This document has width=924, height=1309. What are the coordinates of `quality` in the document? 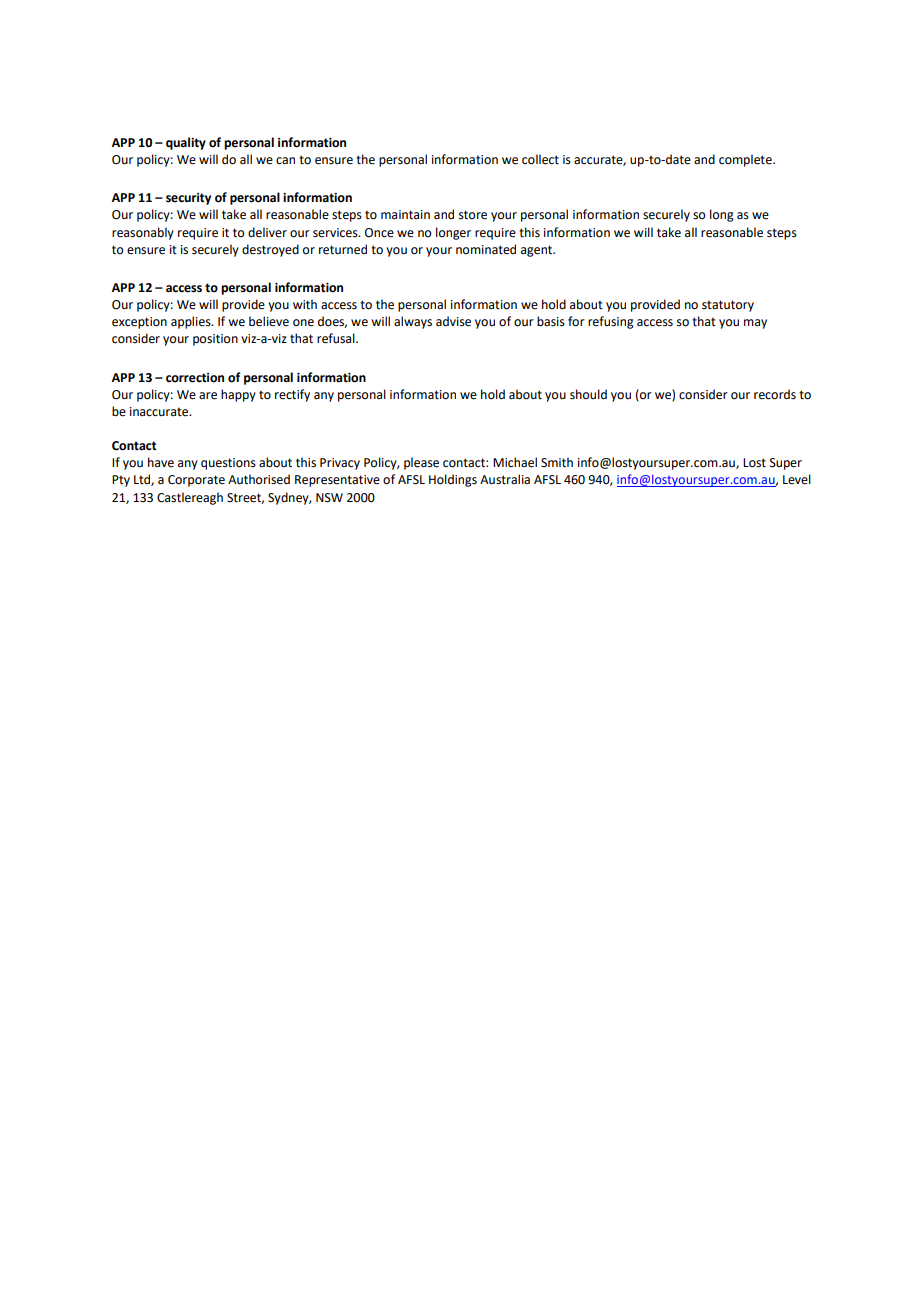 It's located at (186, 143).
